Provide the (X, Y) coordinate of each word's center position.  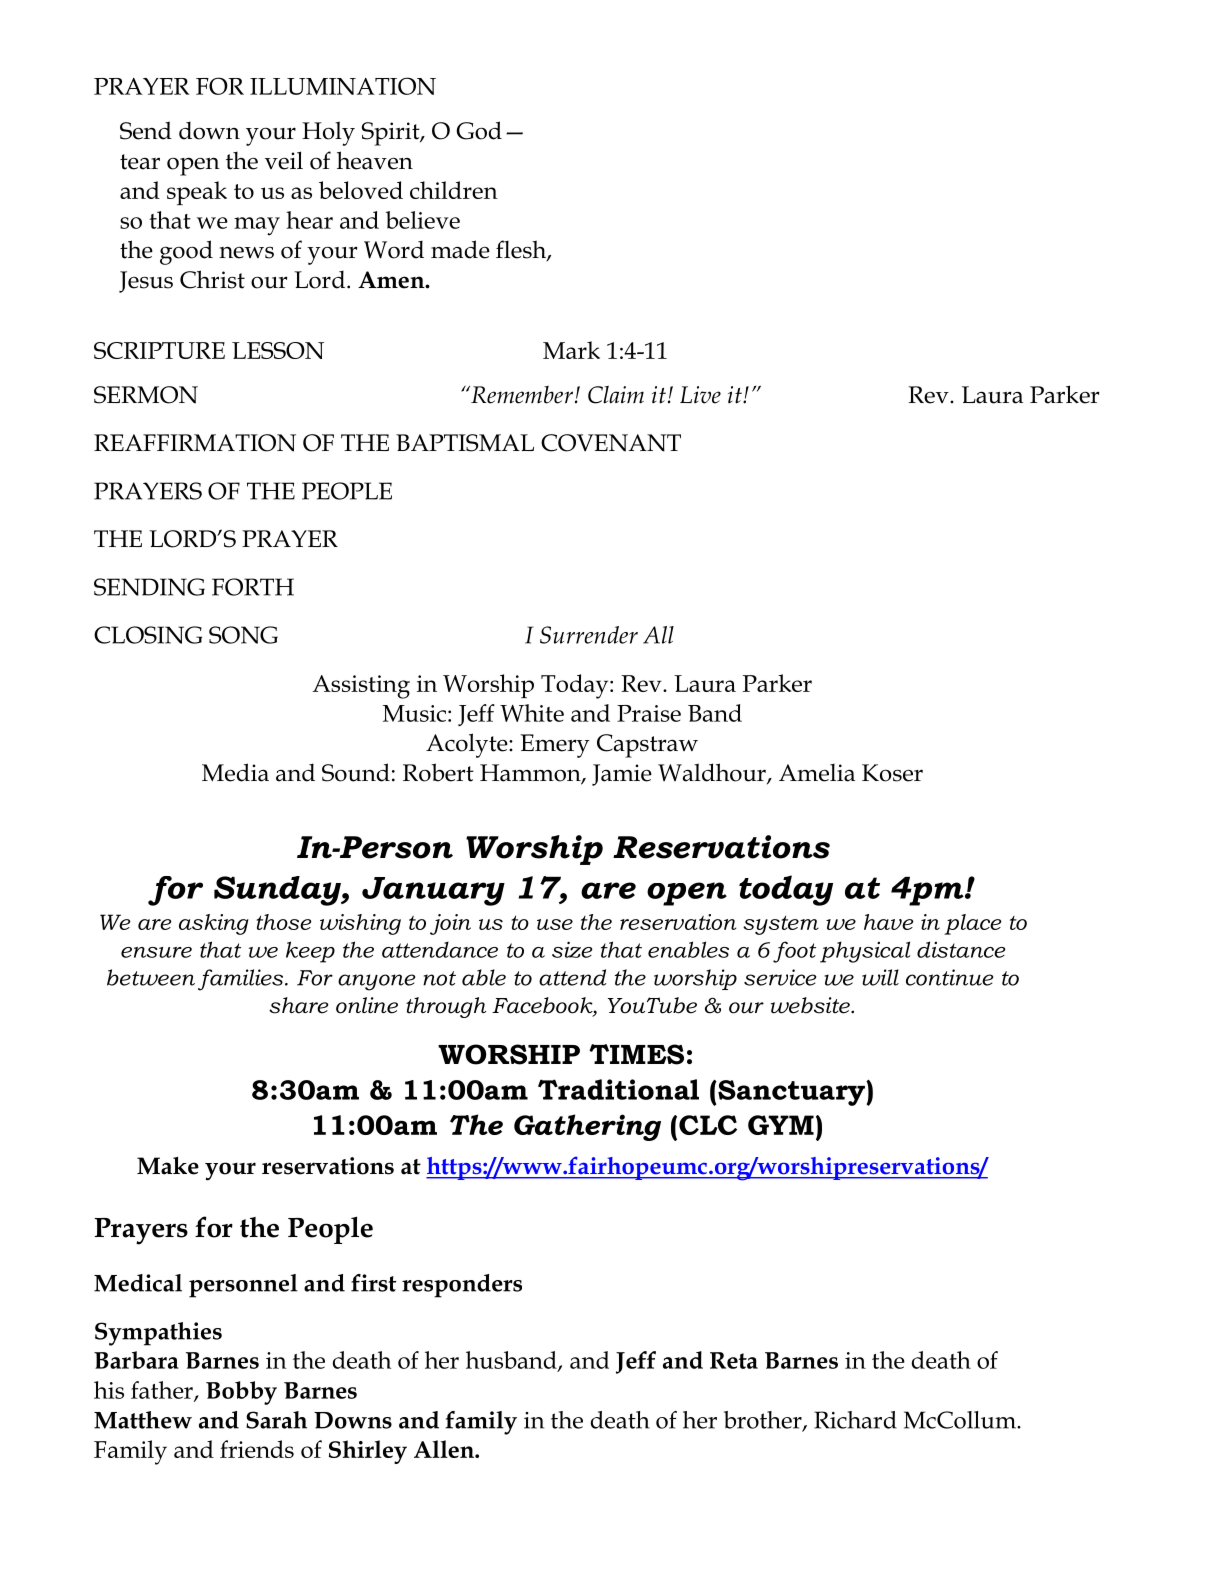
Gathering (587, 1127)
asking (214, 924)
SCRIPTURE (159, 350)
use (555, 924)
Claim (616, 394)
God (479, 130)
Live (700, 395)
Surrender (589, 635)
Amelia (817, 773)
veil (284, 160)
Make (168, 1166)
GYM (781, 1125)
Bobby (241, 1393)
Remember (521, 395)
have (889, 922)
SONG (243, 635)
